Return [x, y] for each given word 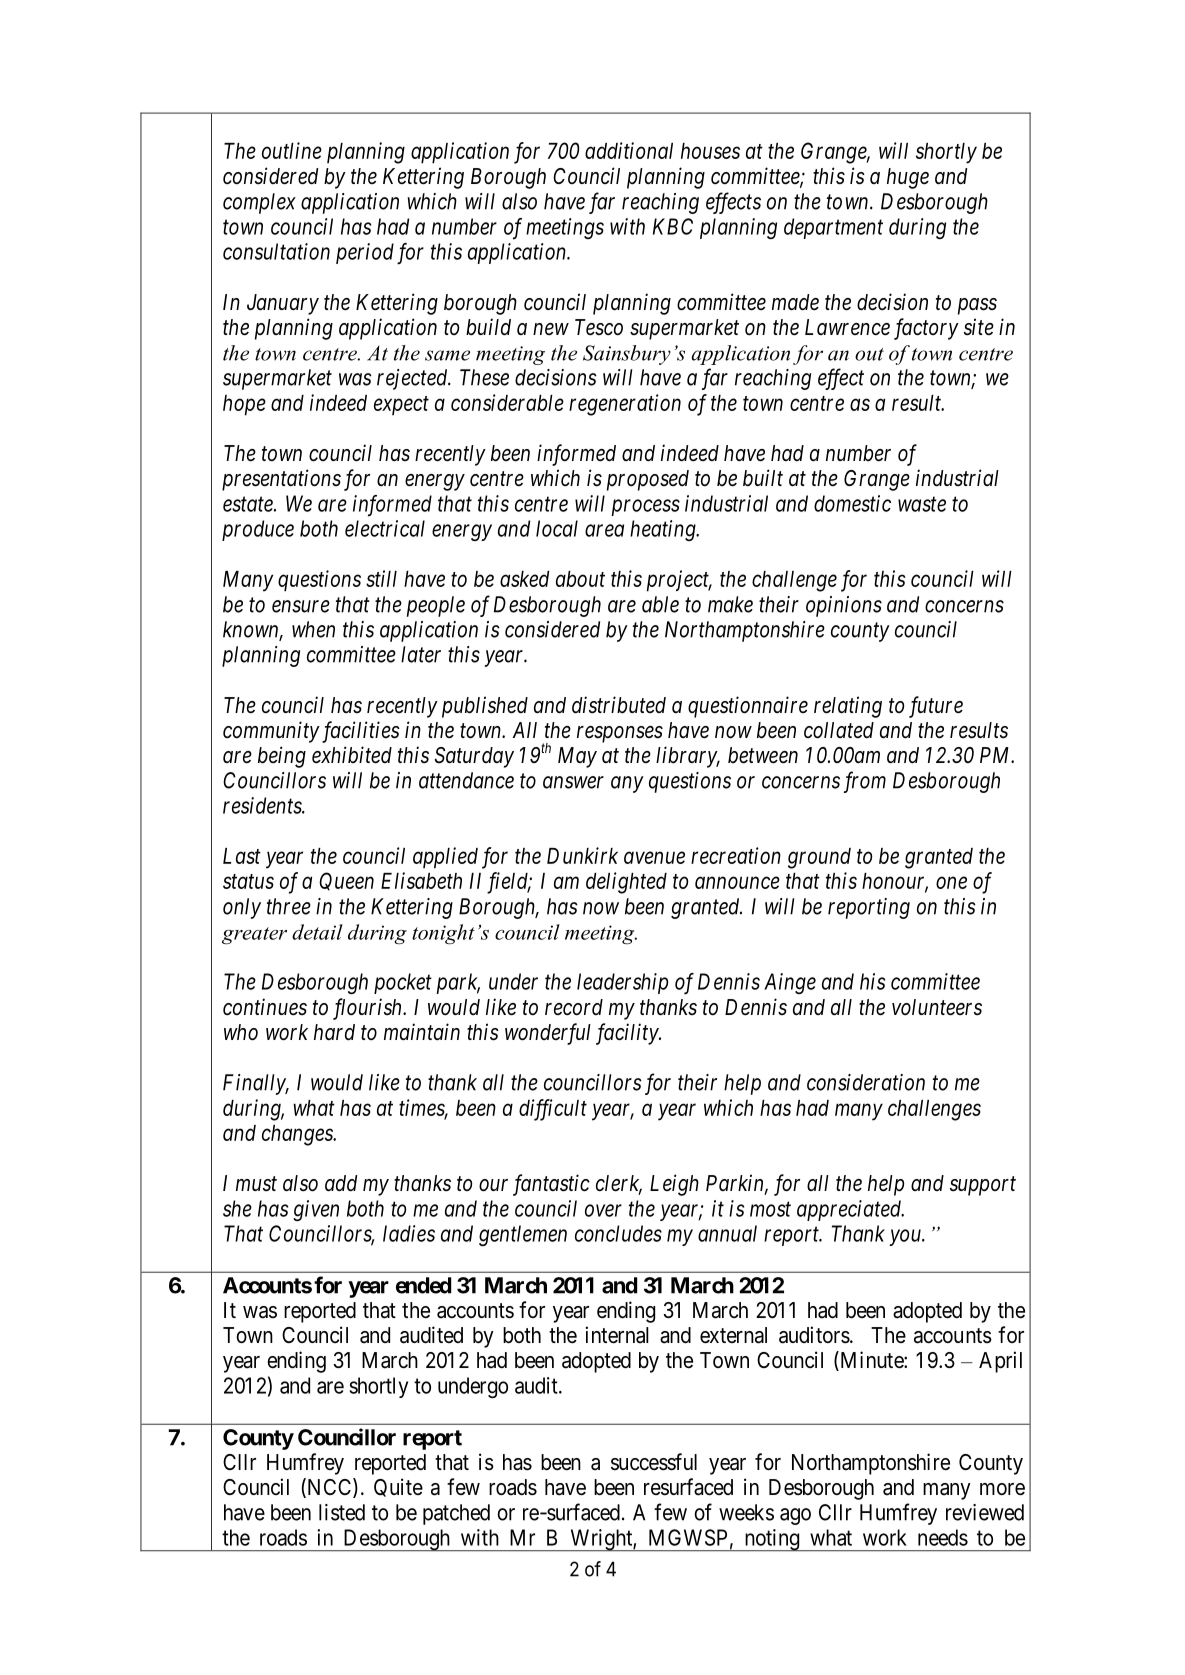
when [313, 629]
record [574, 1007]
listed [342, 1512]
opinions [844, 606]
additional [629, 150]
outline [292, 150]
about [580, 579]
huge [908, 178]
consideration [866, 1082]
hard [334, 1032]
